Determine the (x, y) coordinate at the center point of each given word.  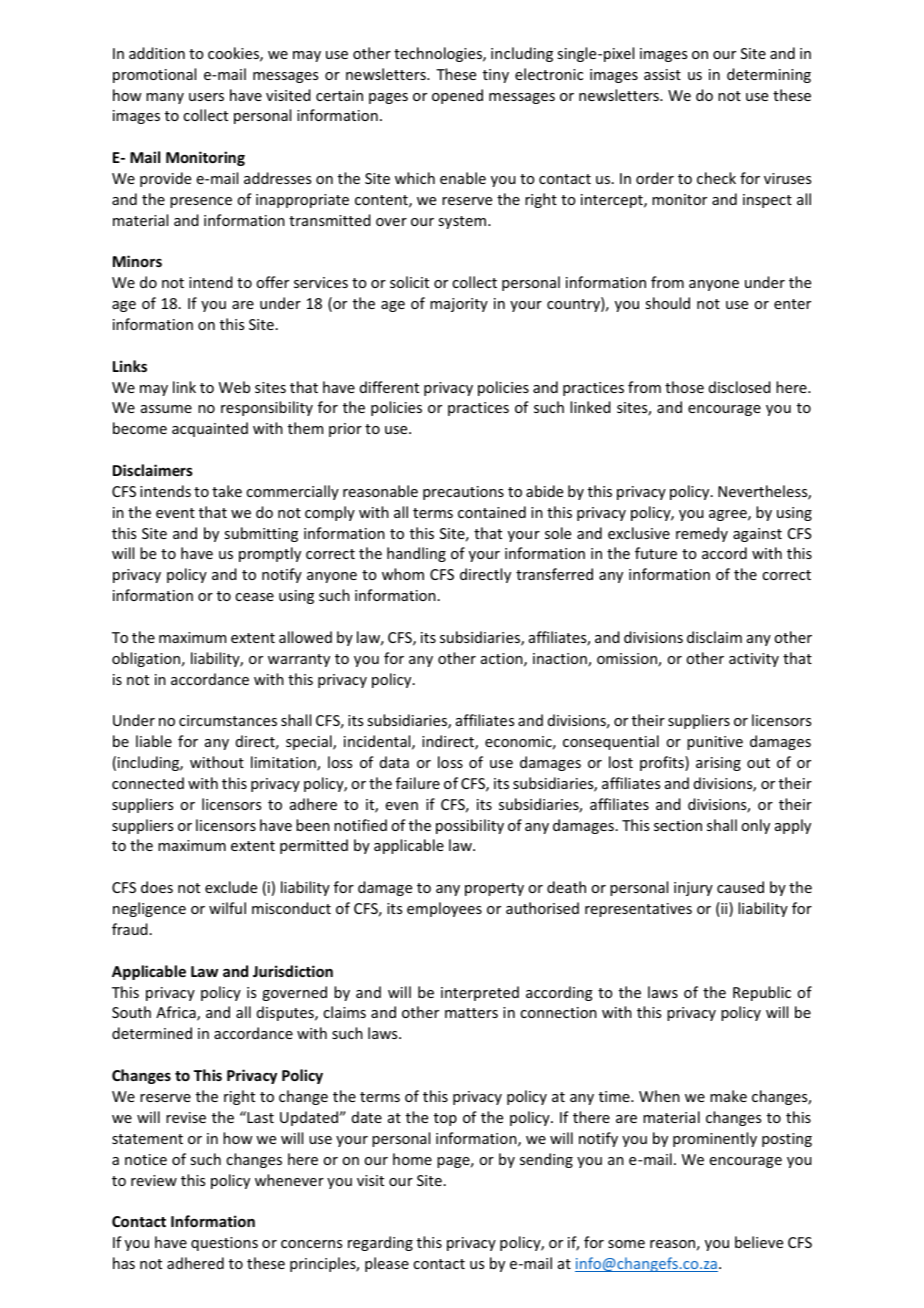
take (227, 491)
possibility (470, 826)
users (206, 97)
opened (457, 96)
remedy (702, 534)
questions (224, 1244)
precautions (463, 493)
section (678, 825)
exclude (231, 887)
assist (662, 74)
